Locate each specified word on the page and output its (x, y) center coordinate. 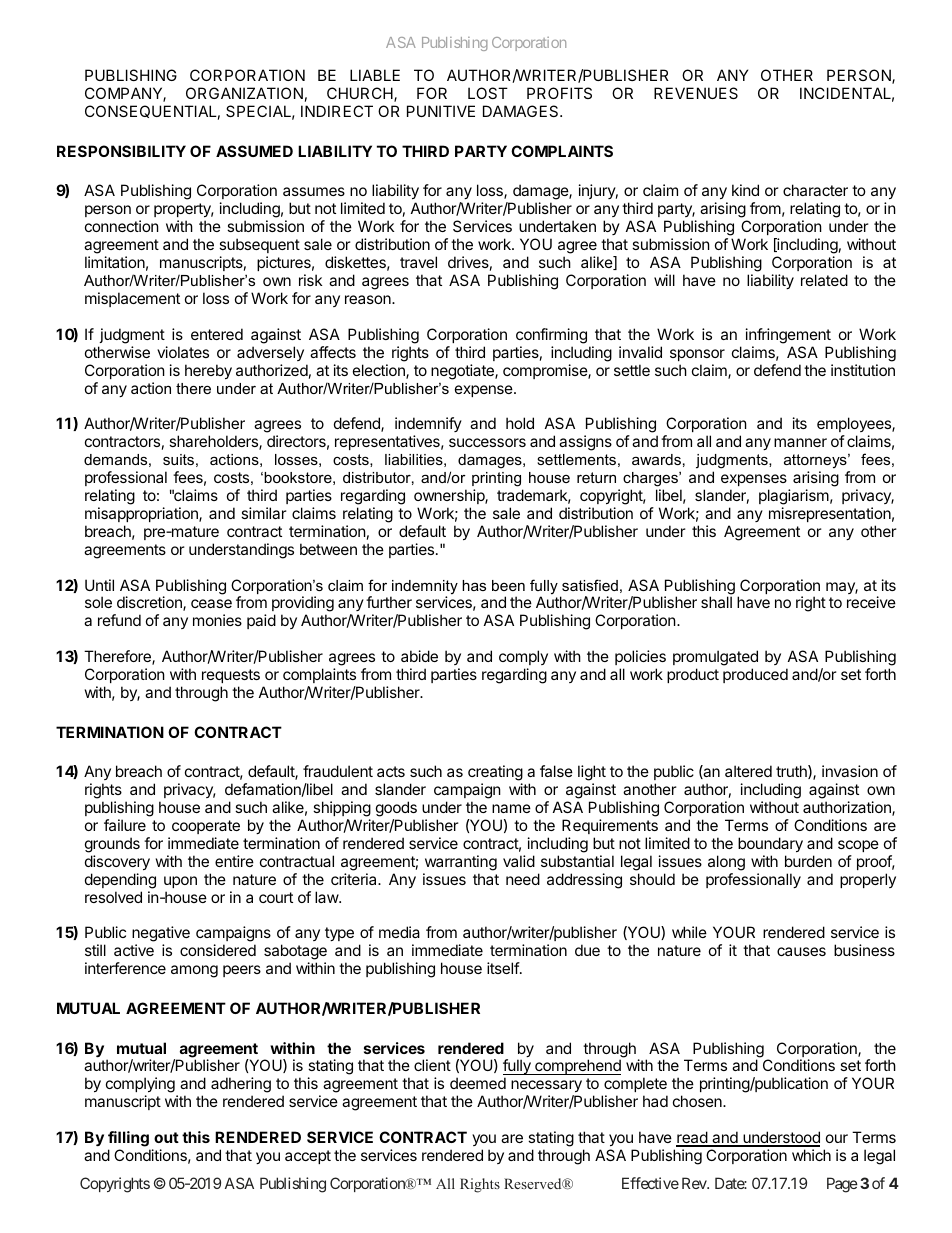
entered (217, 334)
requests (231, 676)
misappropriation (142, 514)
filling (129, 1140)
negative (161, 935)
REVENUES (696, 93)
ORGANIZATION (244, 93)
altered (748, 771)
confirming (551, 336)
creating (495, 774)
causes (801, 951)
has (474, 585)
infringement (788, 336)
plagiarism (794, 497)
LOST (488, 93)
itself (504, 968)
